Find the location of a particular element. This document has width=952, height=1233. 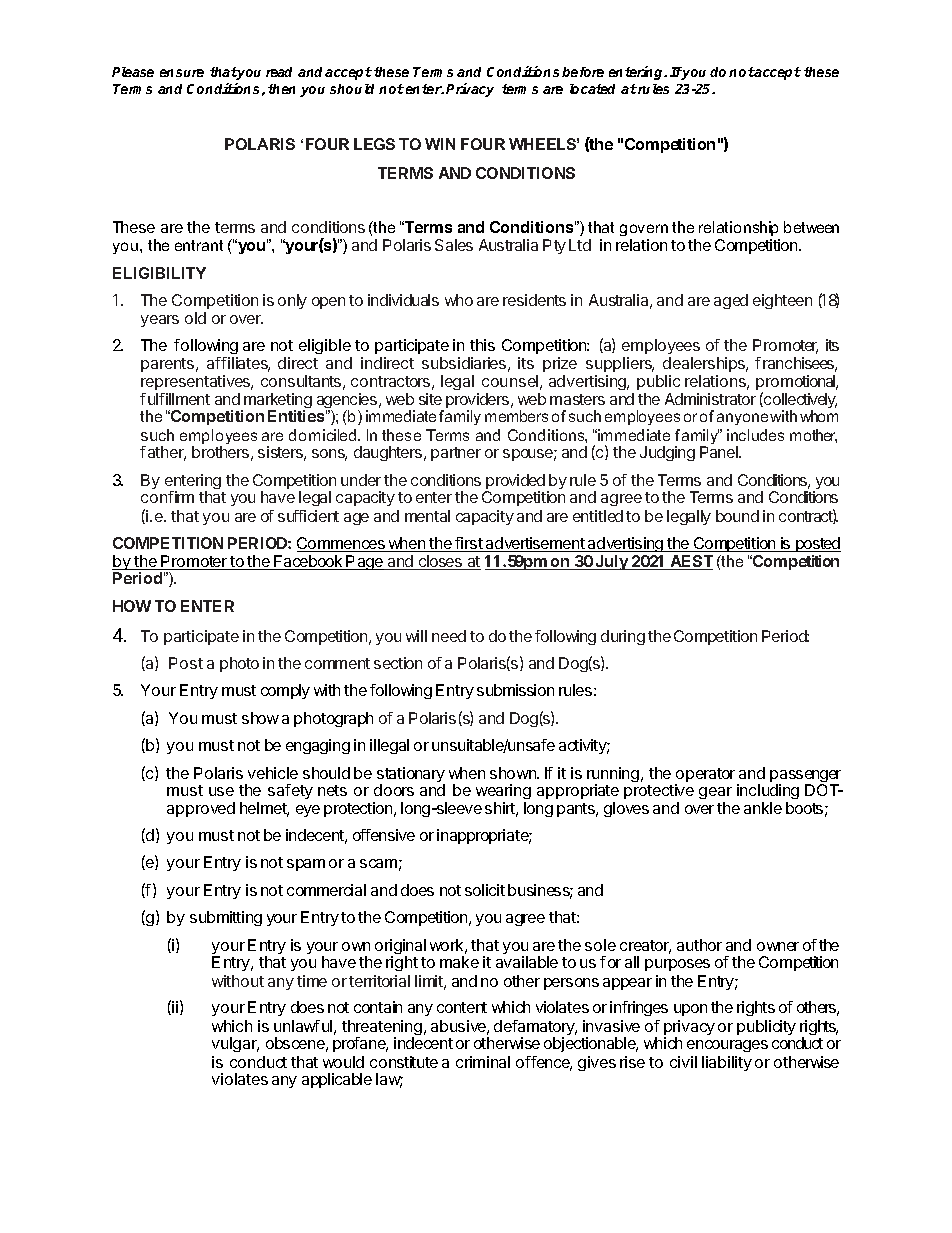

vulgar is located at coordinates (235, 1044).
